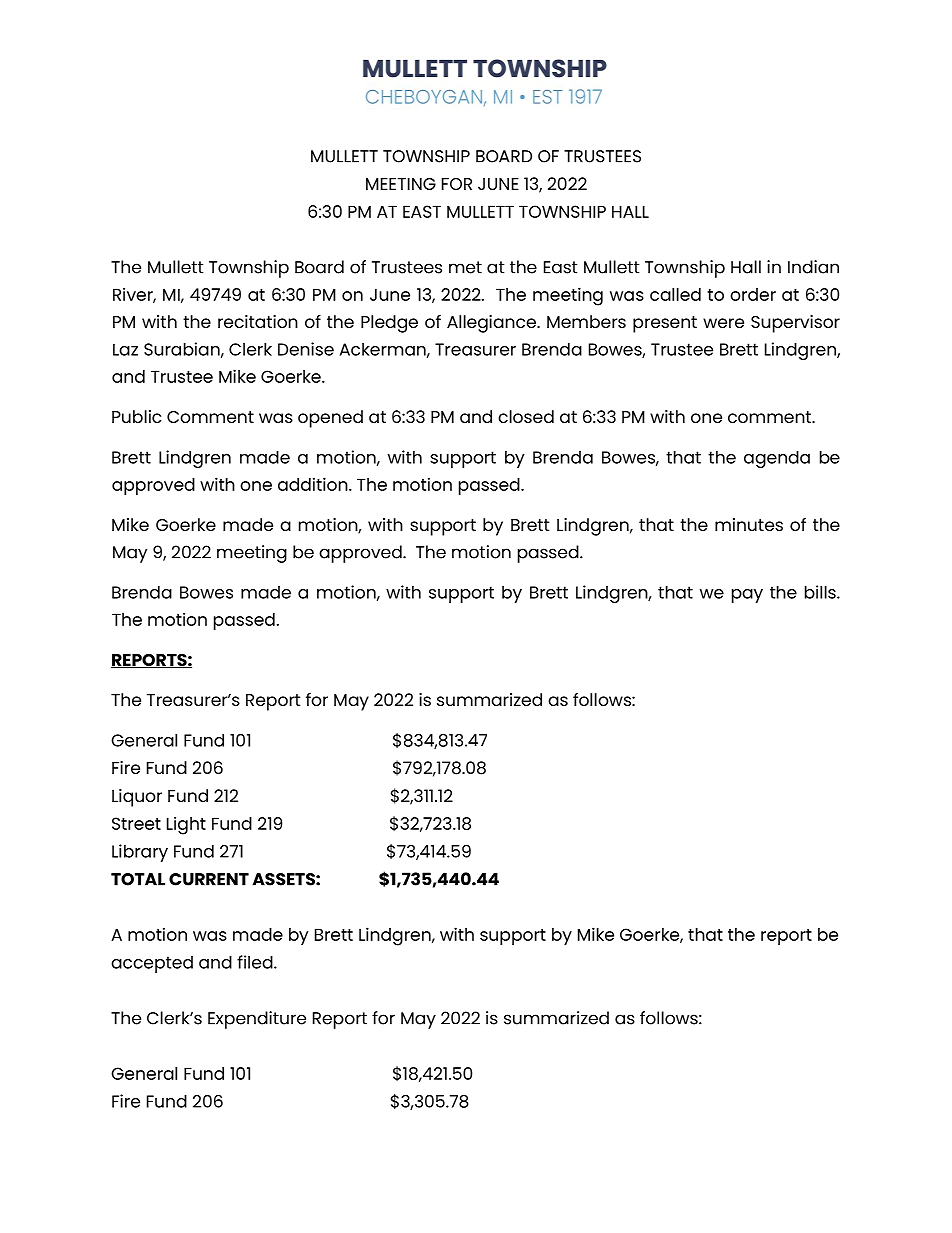 The image size is (952, 1233). I want to click on Liquor, so click(137, 798).
